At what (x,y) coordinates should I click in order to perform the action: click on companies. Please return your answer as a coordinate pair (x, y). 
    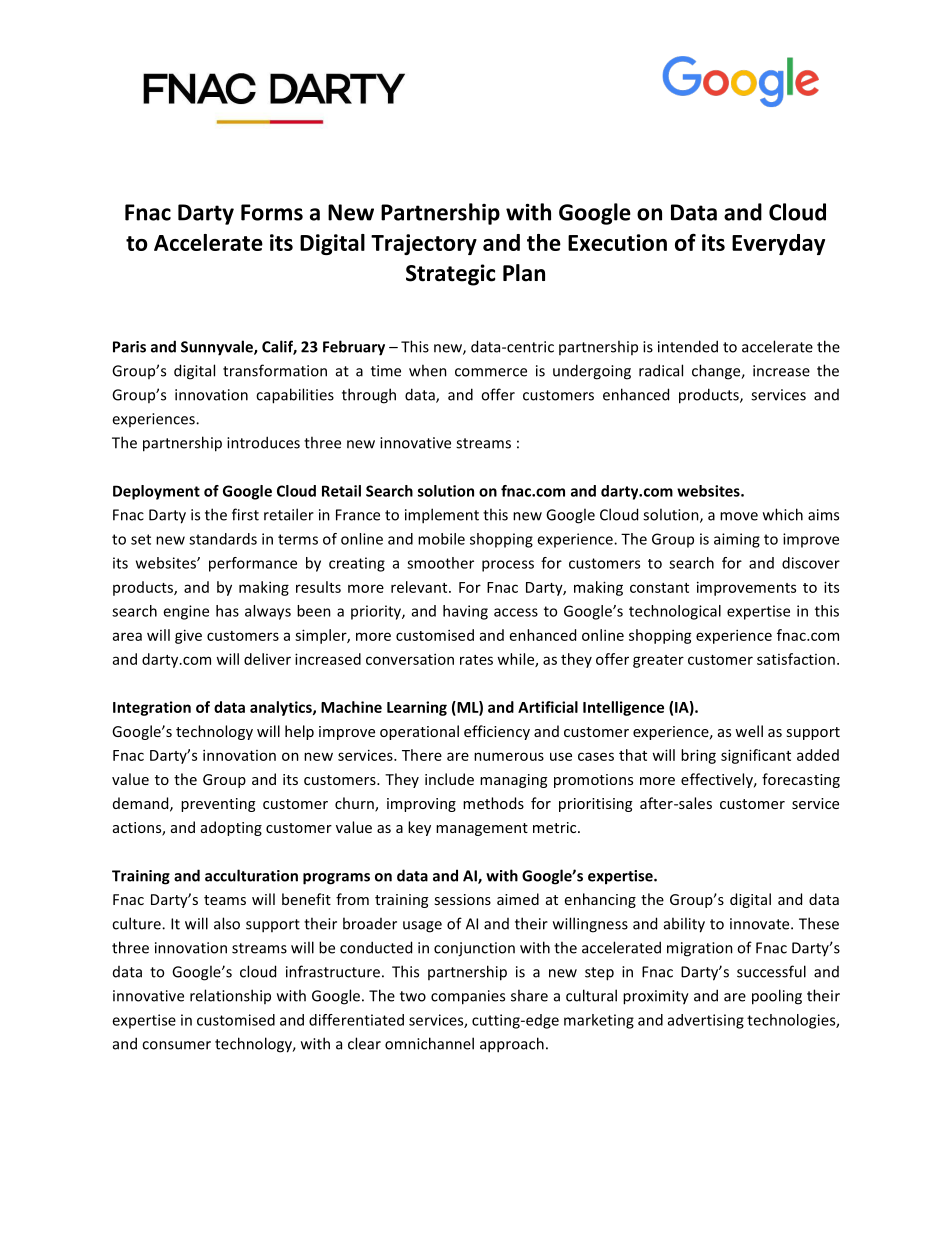
    Looking at the image, I should click on (468, 997).
